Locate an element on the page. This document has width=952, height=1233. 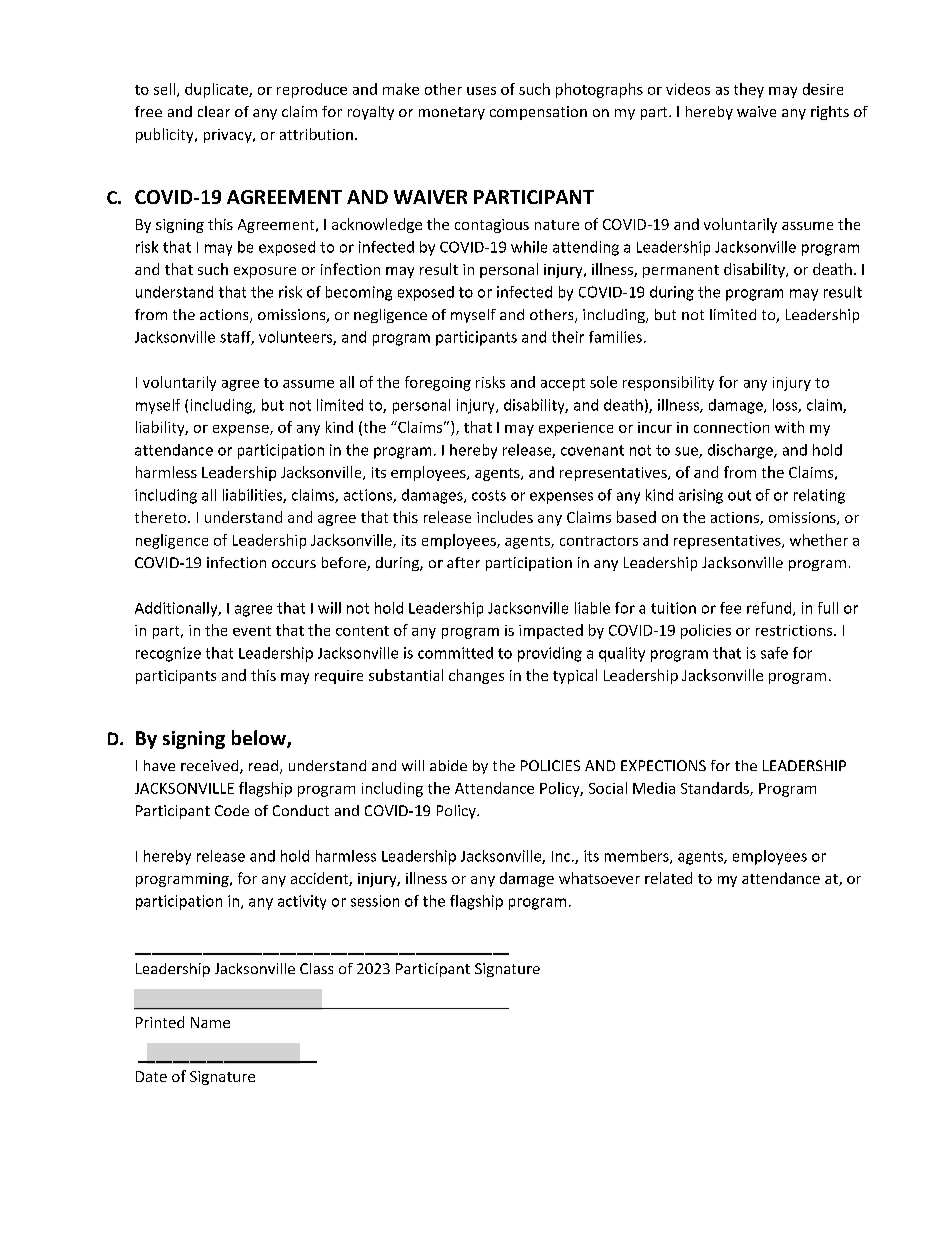
thereto is located at coordinates (162, 517).
